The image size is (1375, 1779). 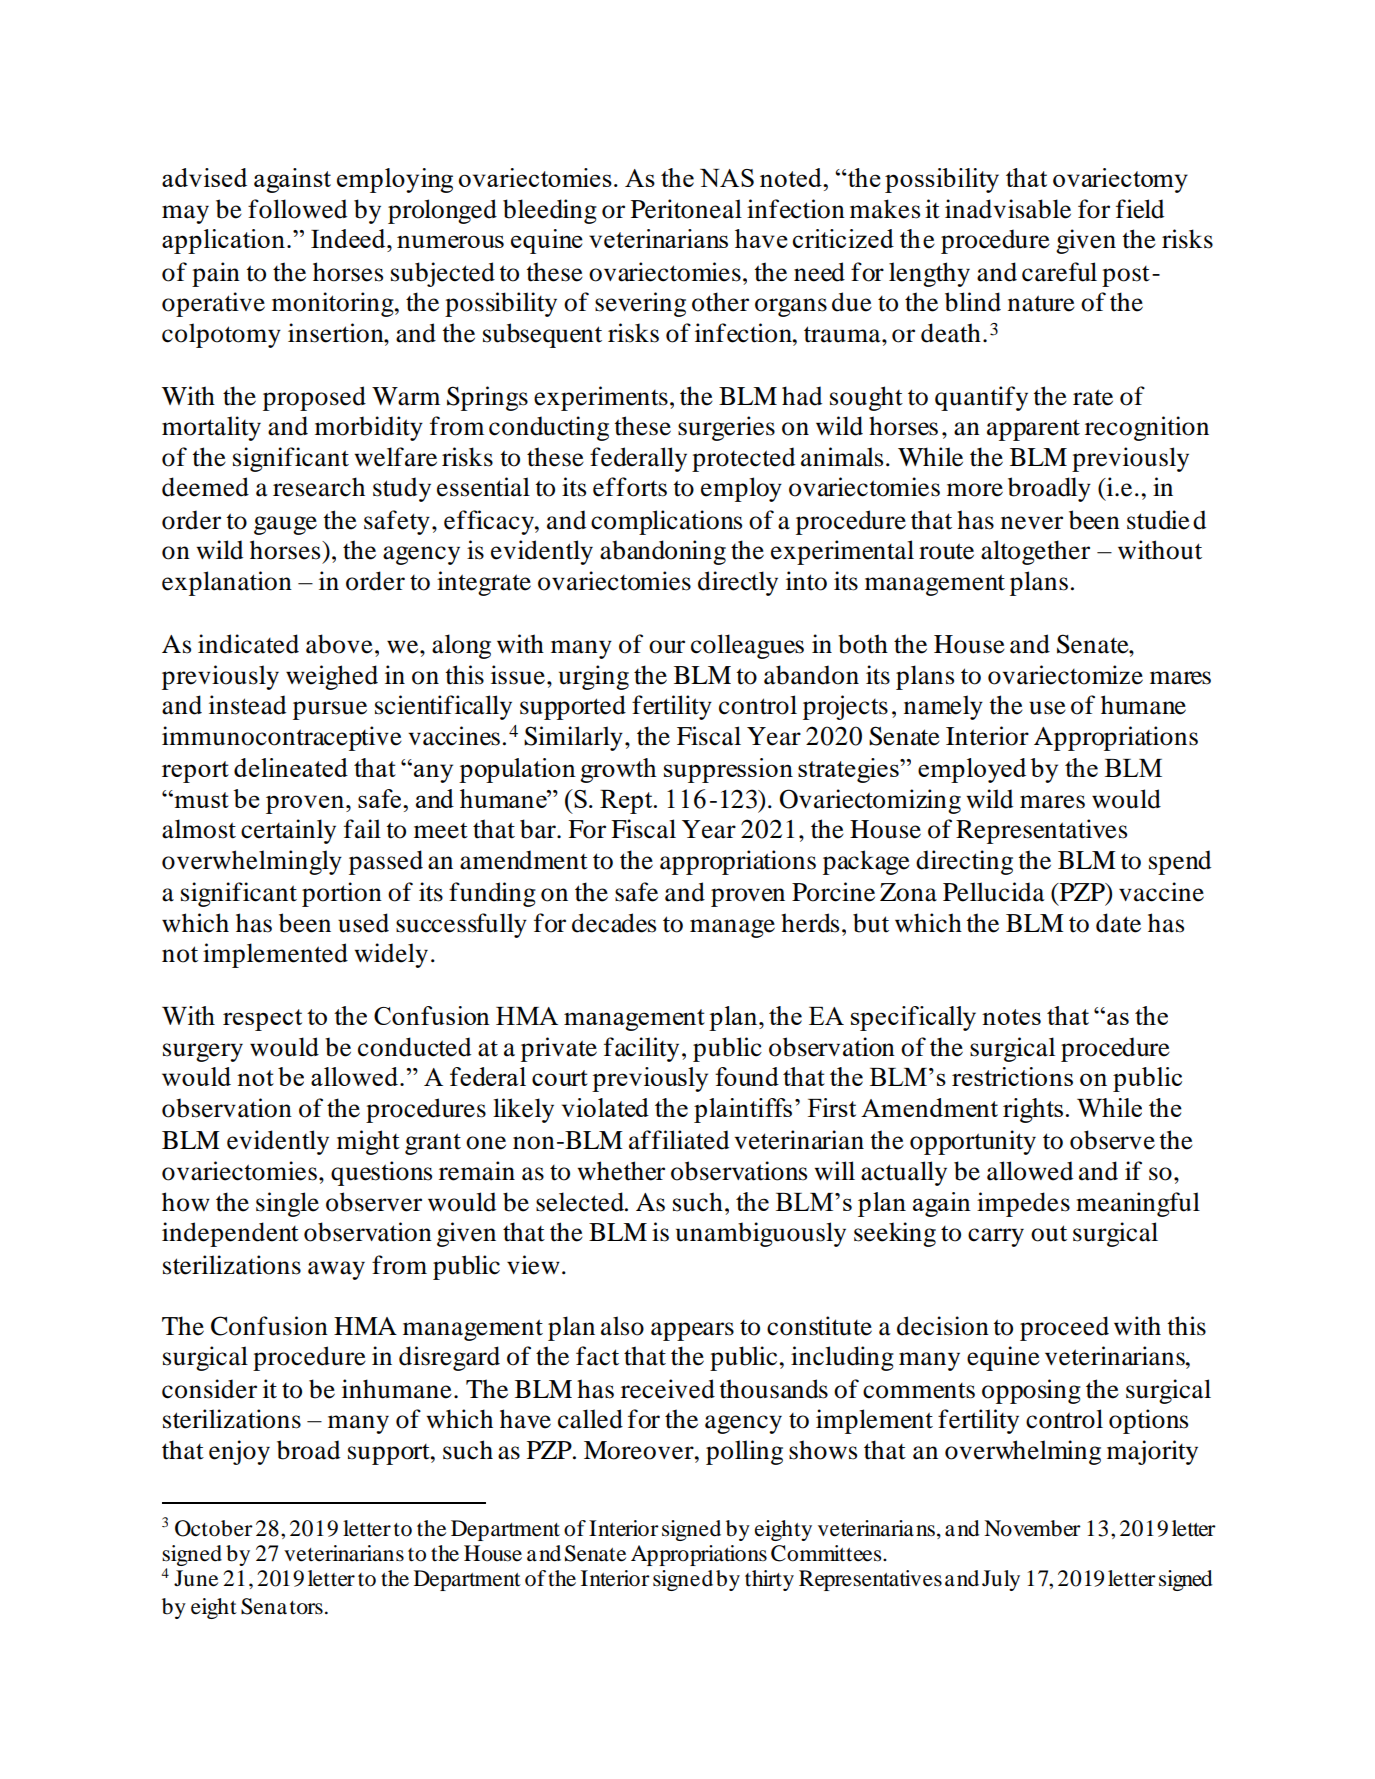 What do you see at coordinates (769, 1580) in the document?
I see `thirty` at bounding box center [769, 1580].
